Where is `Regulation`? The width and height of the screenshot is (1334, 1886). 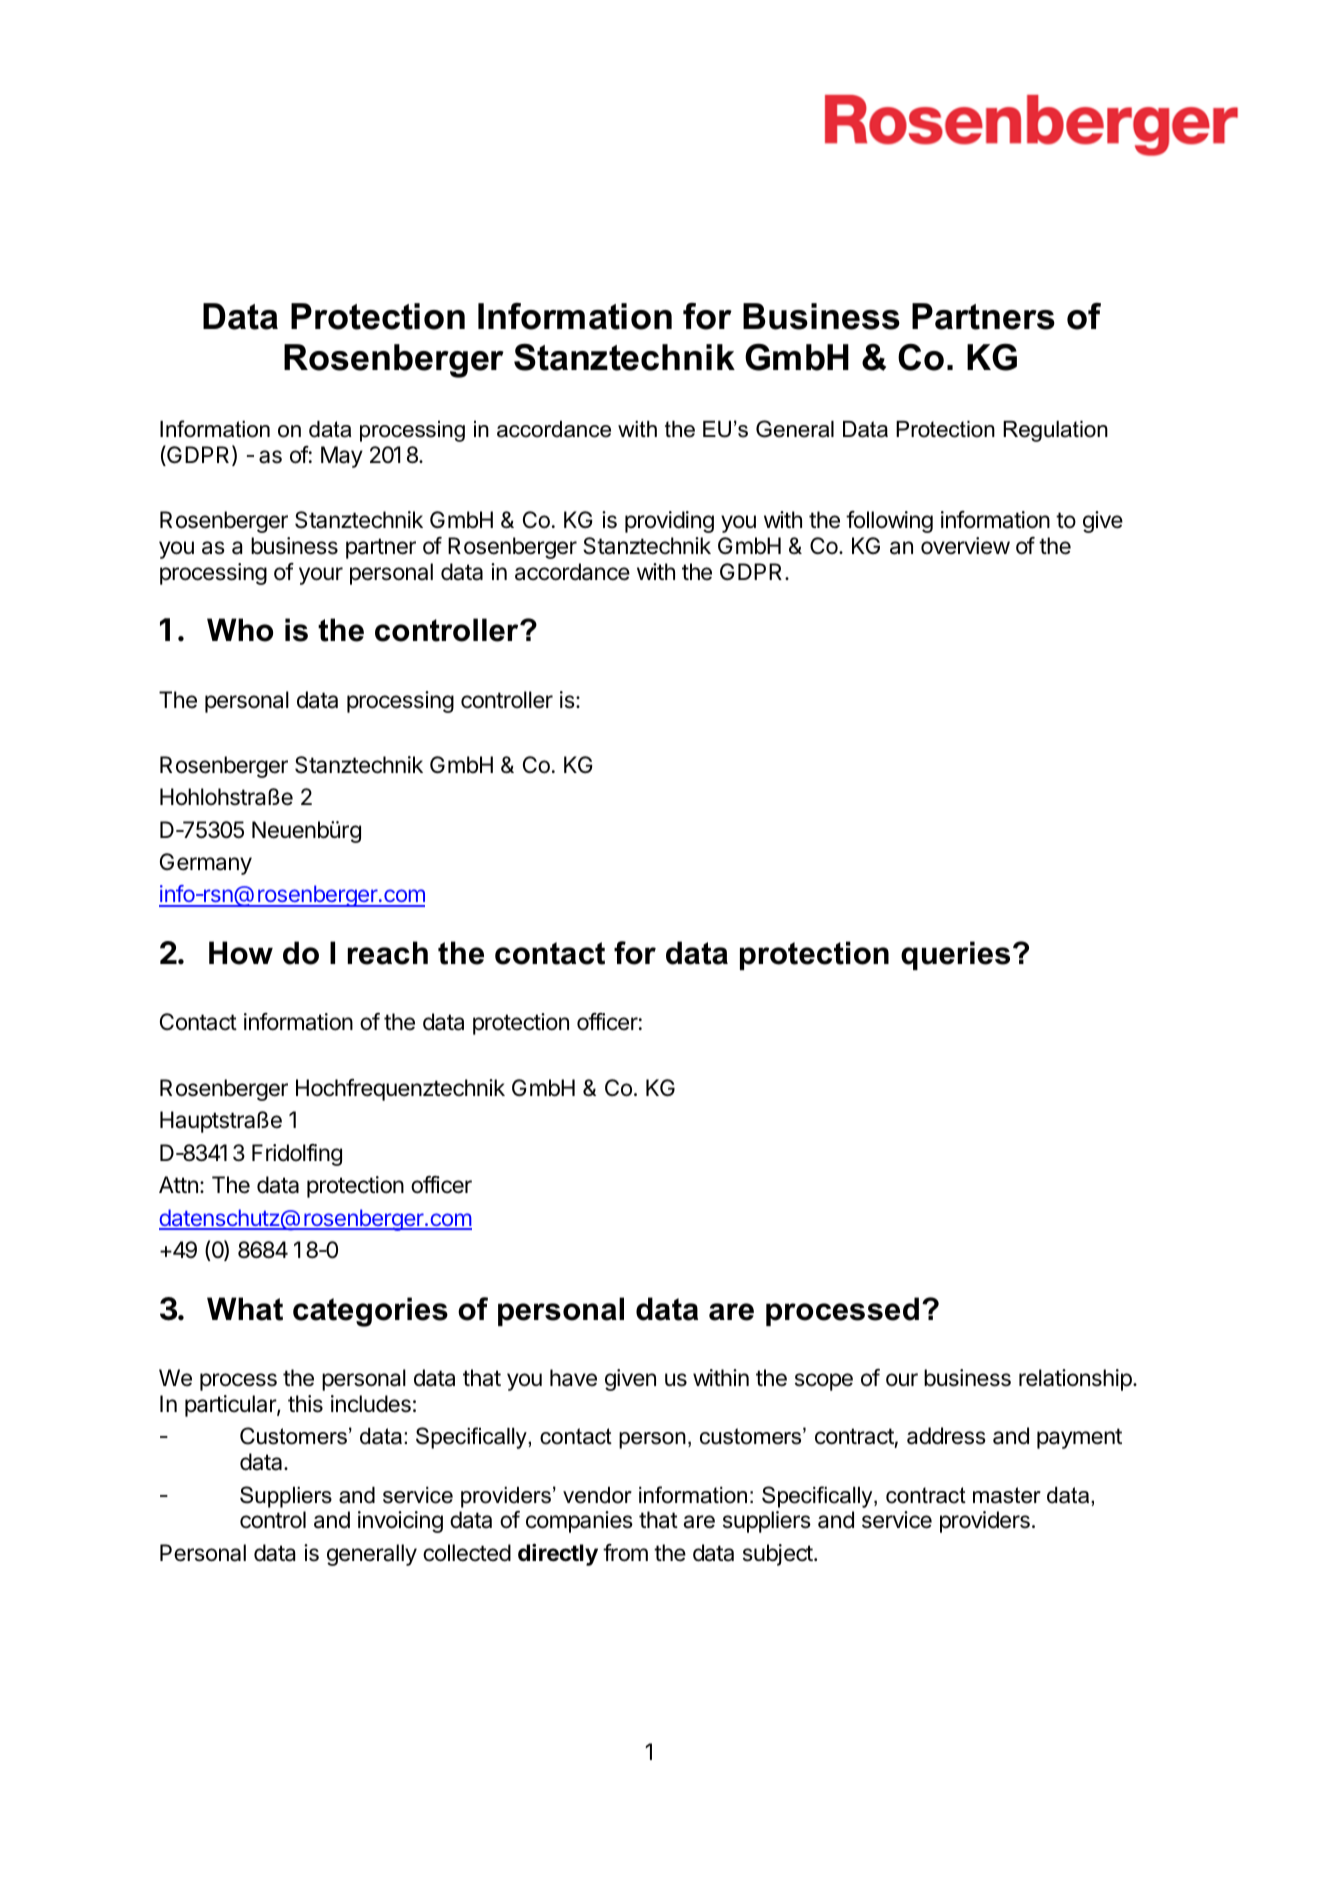 Regulation is located at coordinates (1055, 431).
